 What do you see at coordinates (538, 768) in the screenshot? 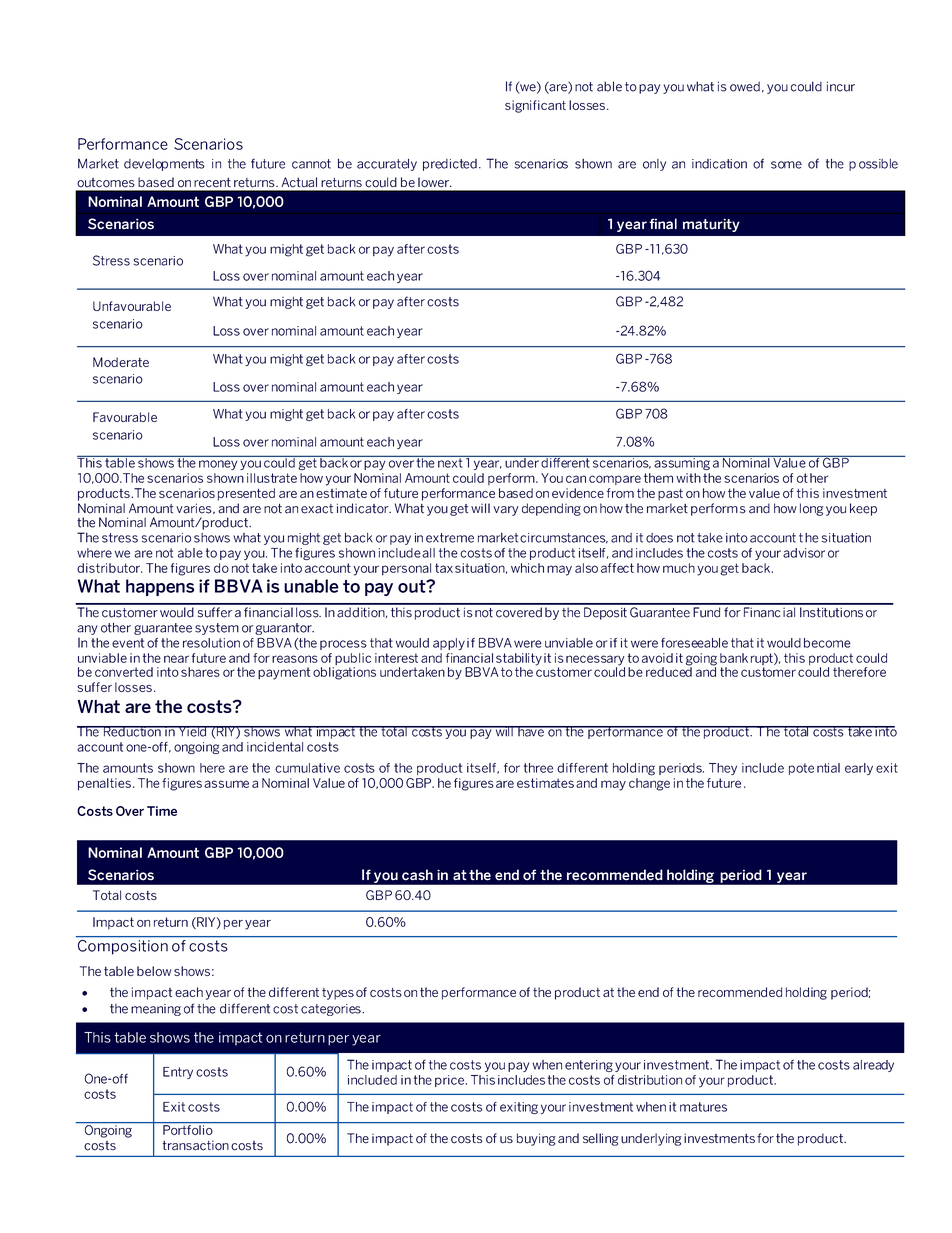
I see `three` at bounding box center [538, 768].
